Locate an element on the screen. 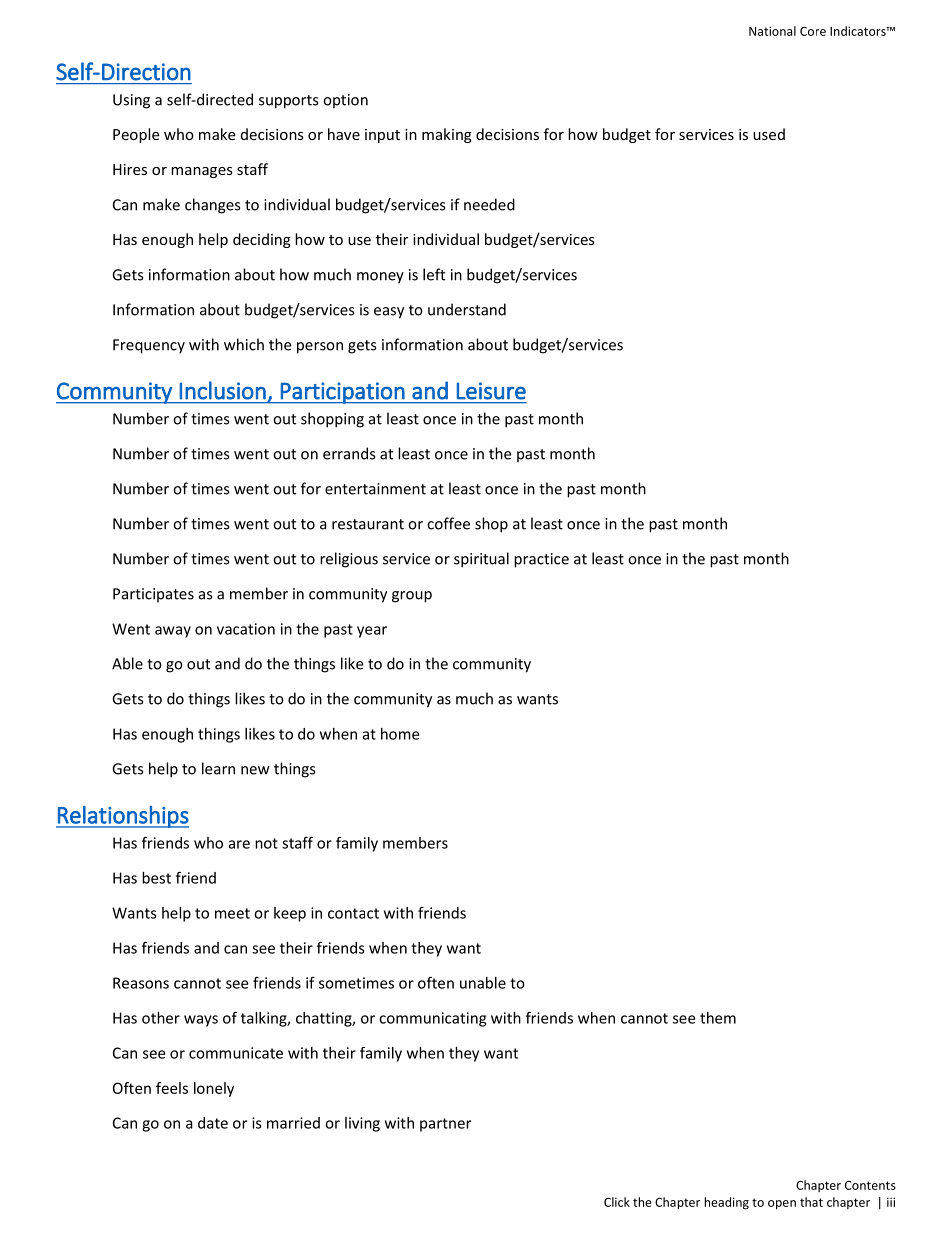  date is located at coordinates (213, 1123).
